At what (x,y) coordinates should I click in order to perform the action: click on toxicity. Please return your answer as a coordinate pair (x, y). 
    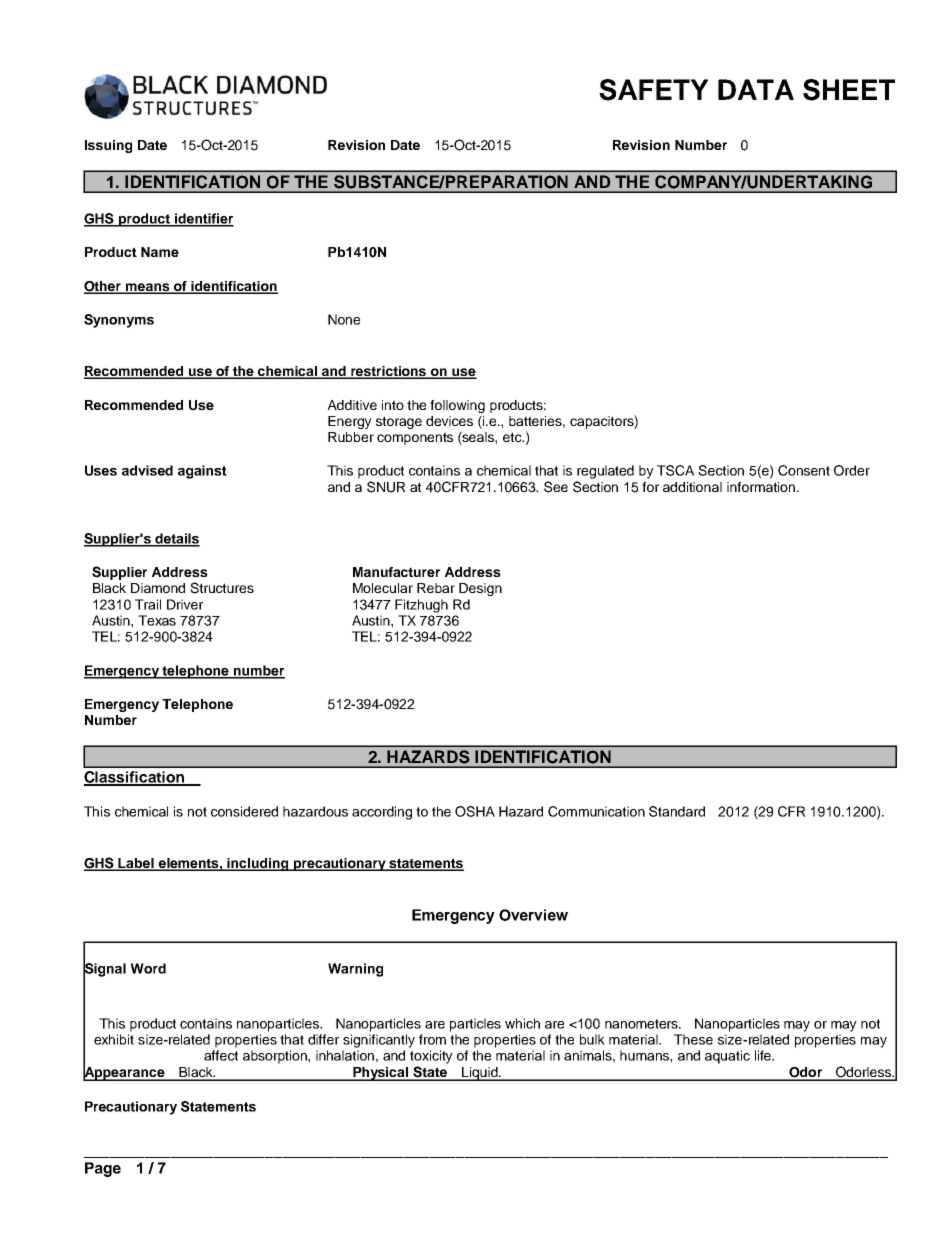
    Looking at the image, I should click on (431, 1057).
